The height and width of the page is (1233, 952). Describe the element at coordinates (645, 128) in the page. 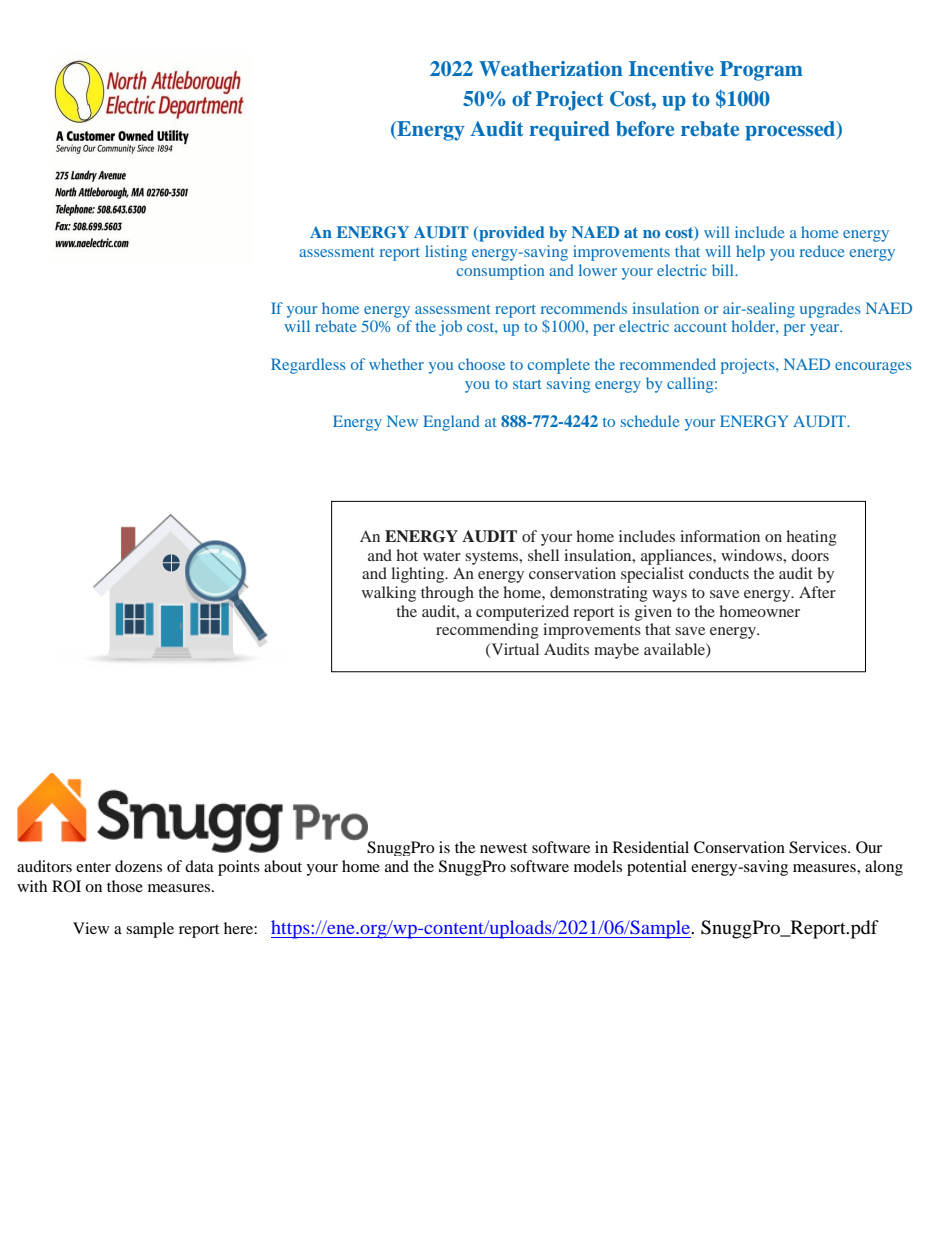

I see `before` at that location.
